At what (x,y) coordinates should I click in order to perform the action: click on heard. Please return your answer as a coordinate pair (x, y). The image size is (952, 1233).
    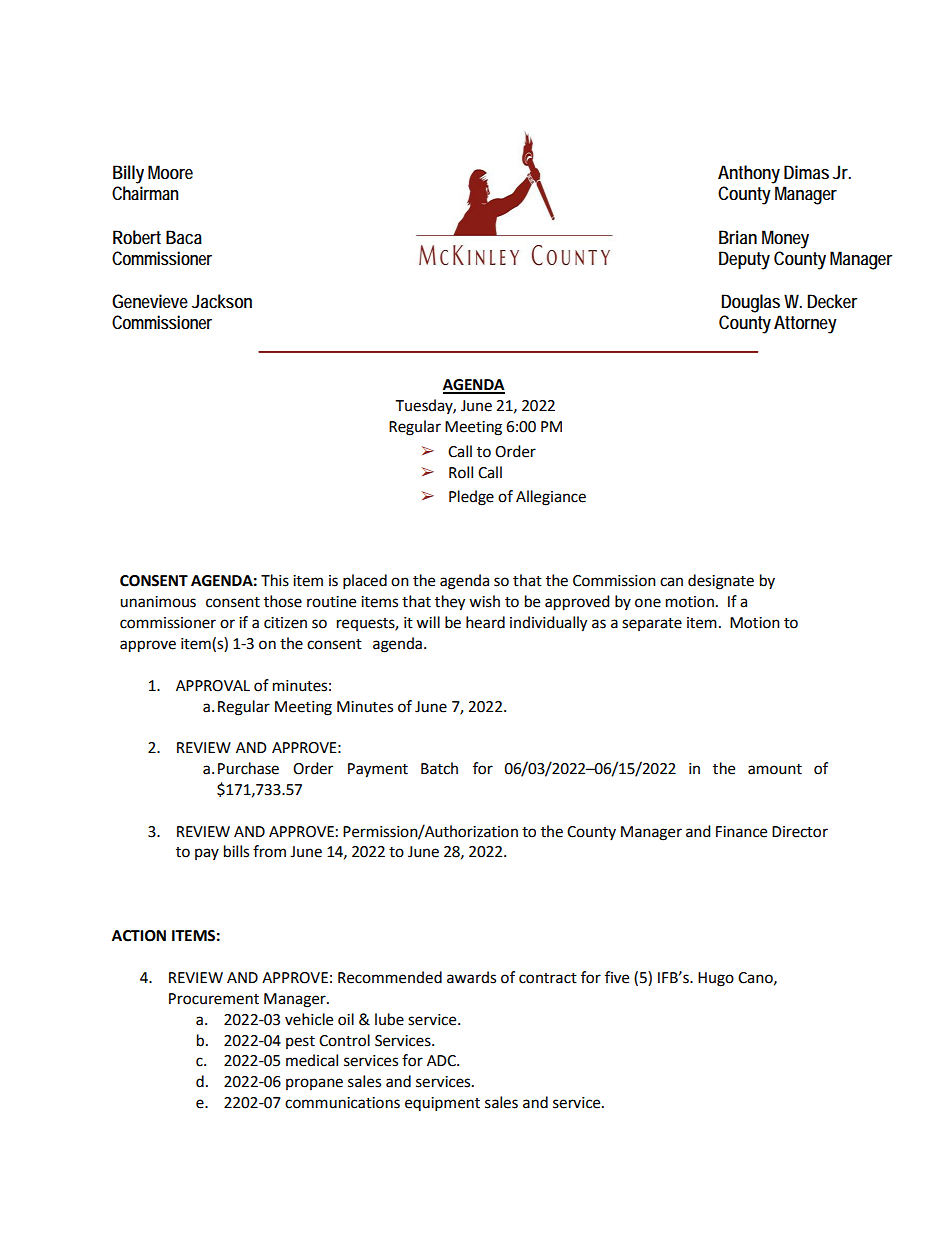
    Looking at the image, I should click on (485, 622).
